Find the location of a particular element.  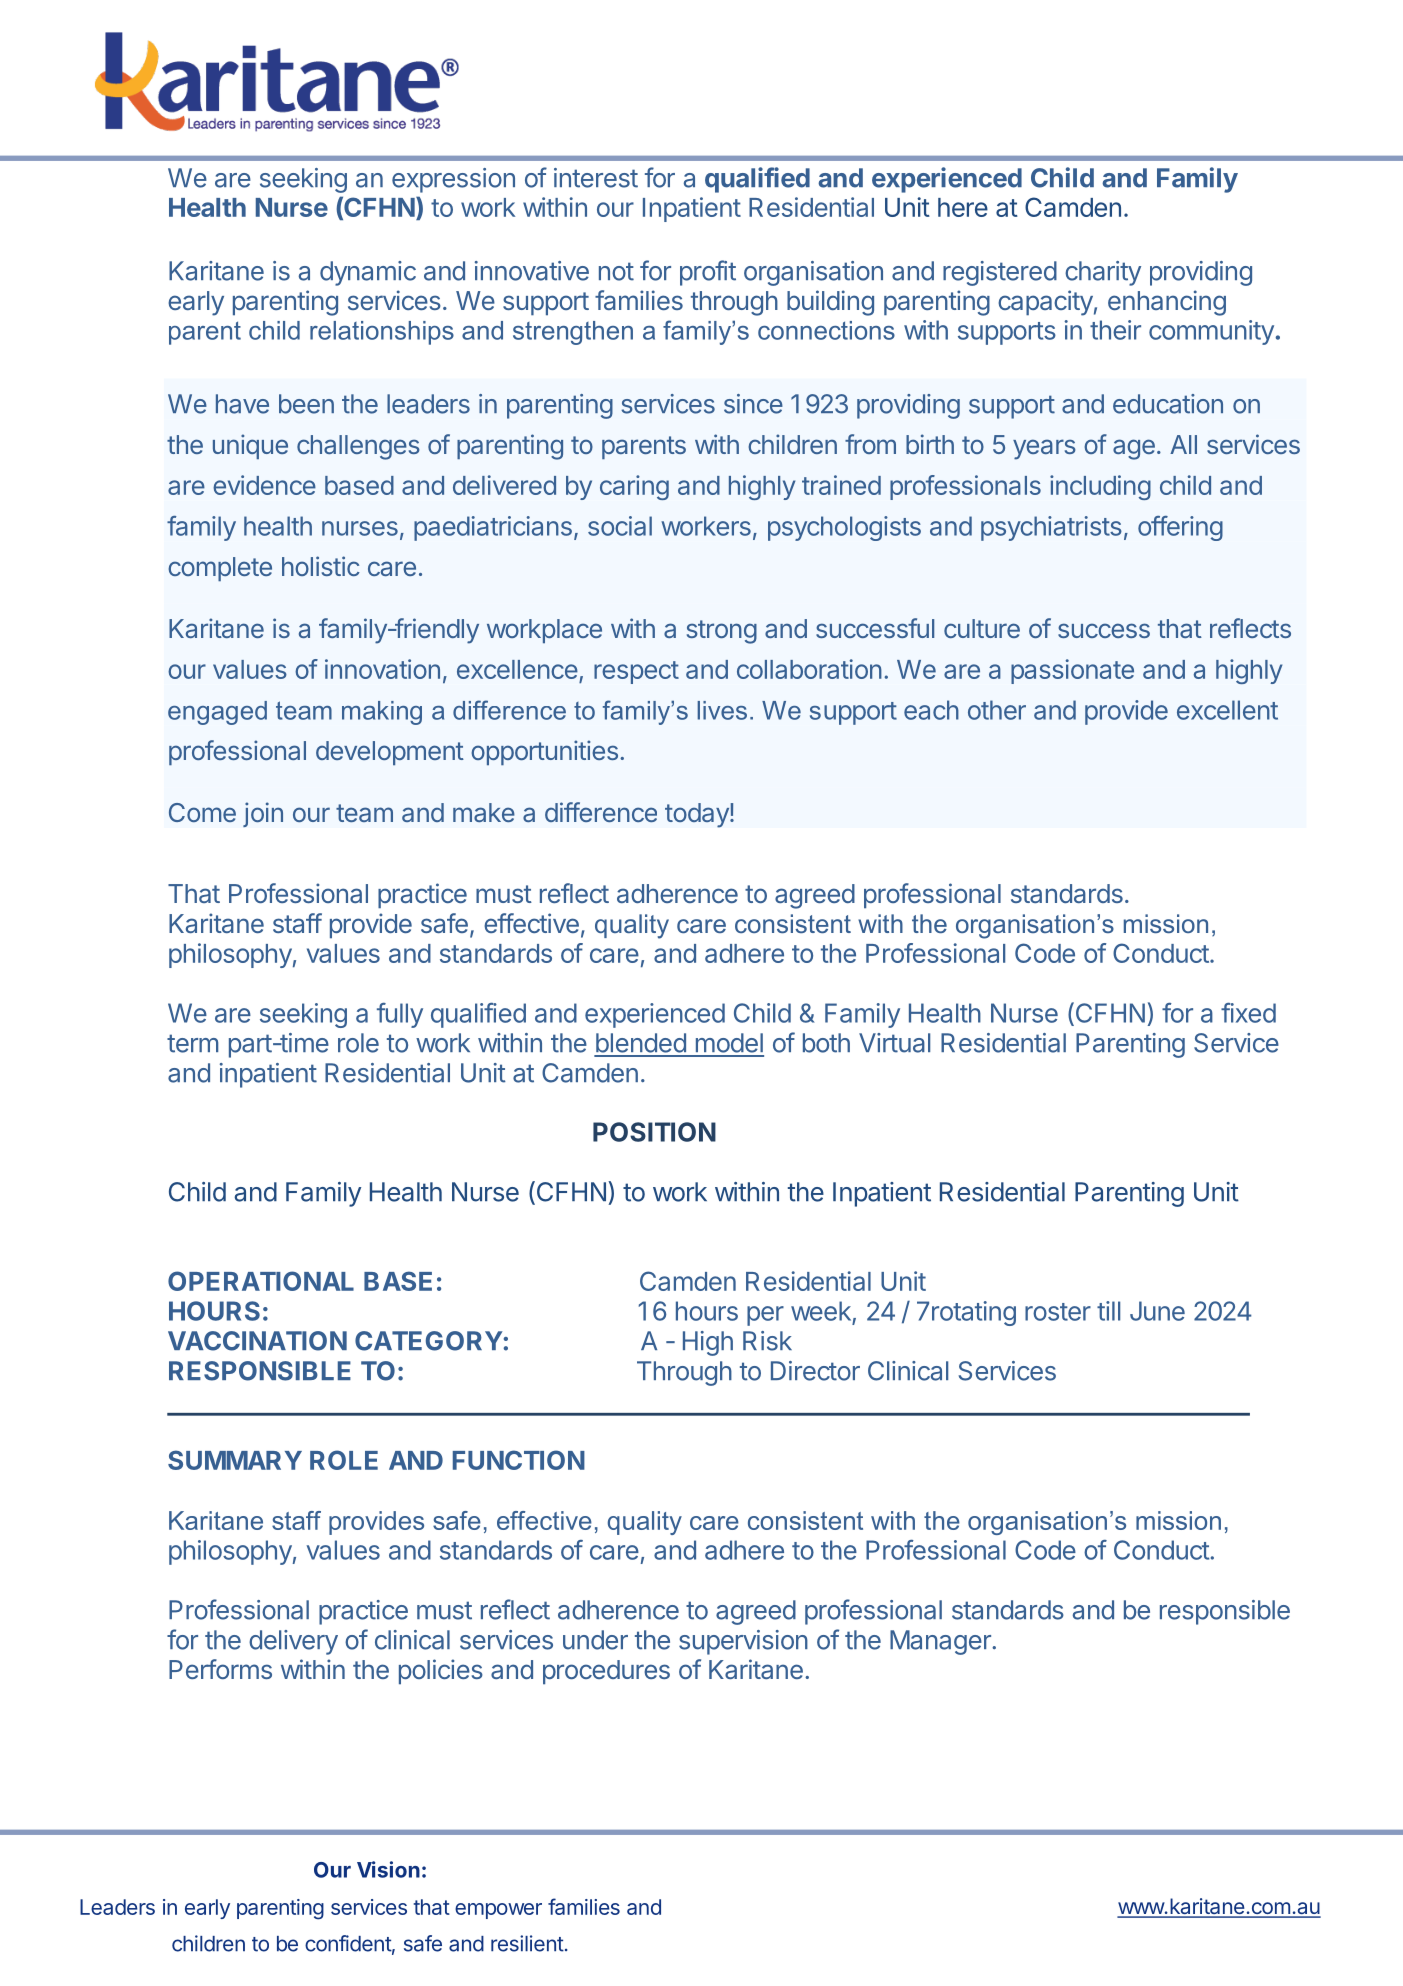

till is located at coordinates (1108, 1311).
